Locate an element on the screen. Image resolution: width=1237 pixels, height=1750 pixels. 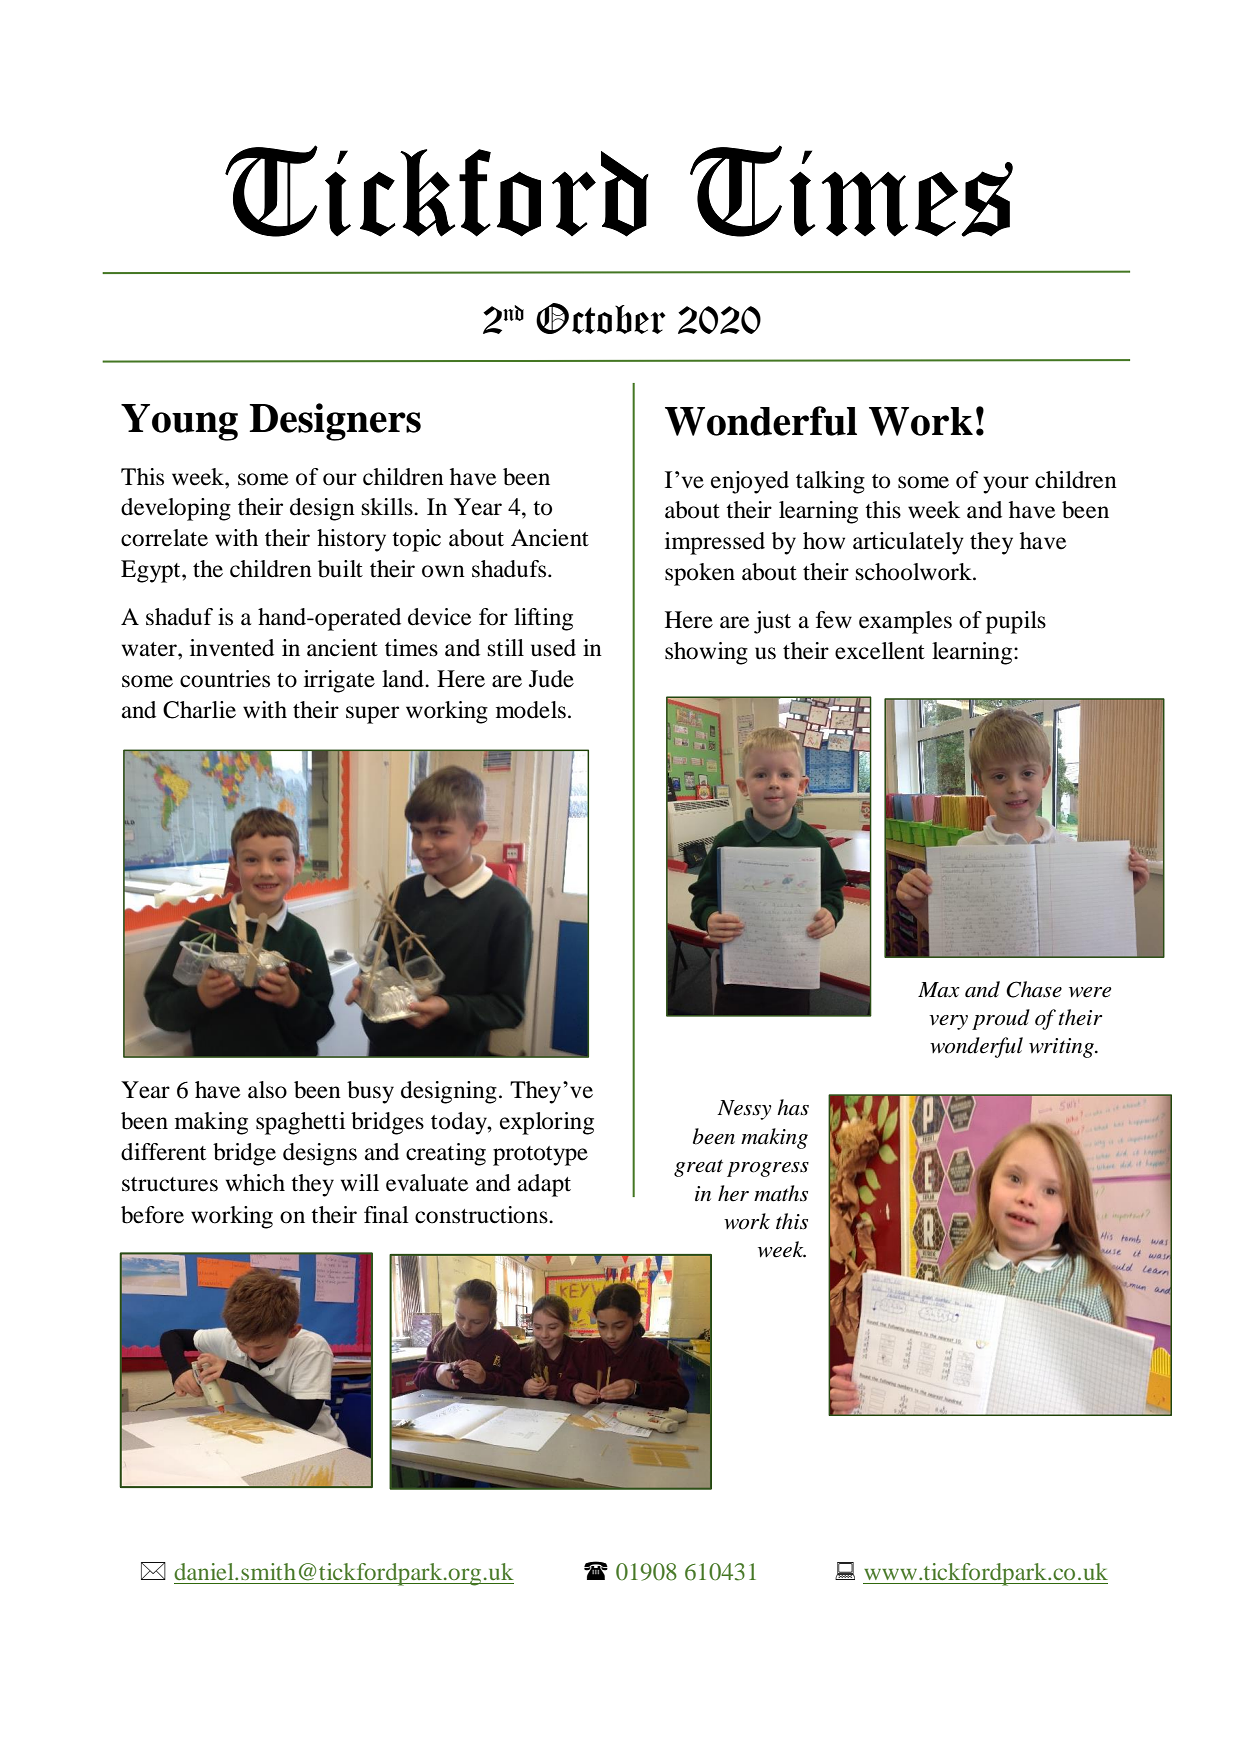
also is located at coordinates (267, 1090).
